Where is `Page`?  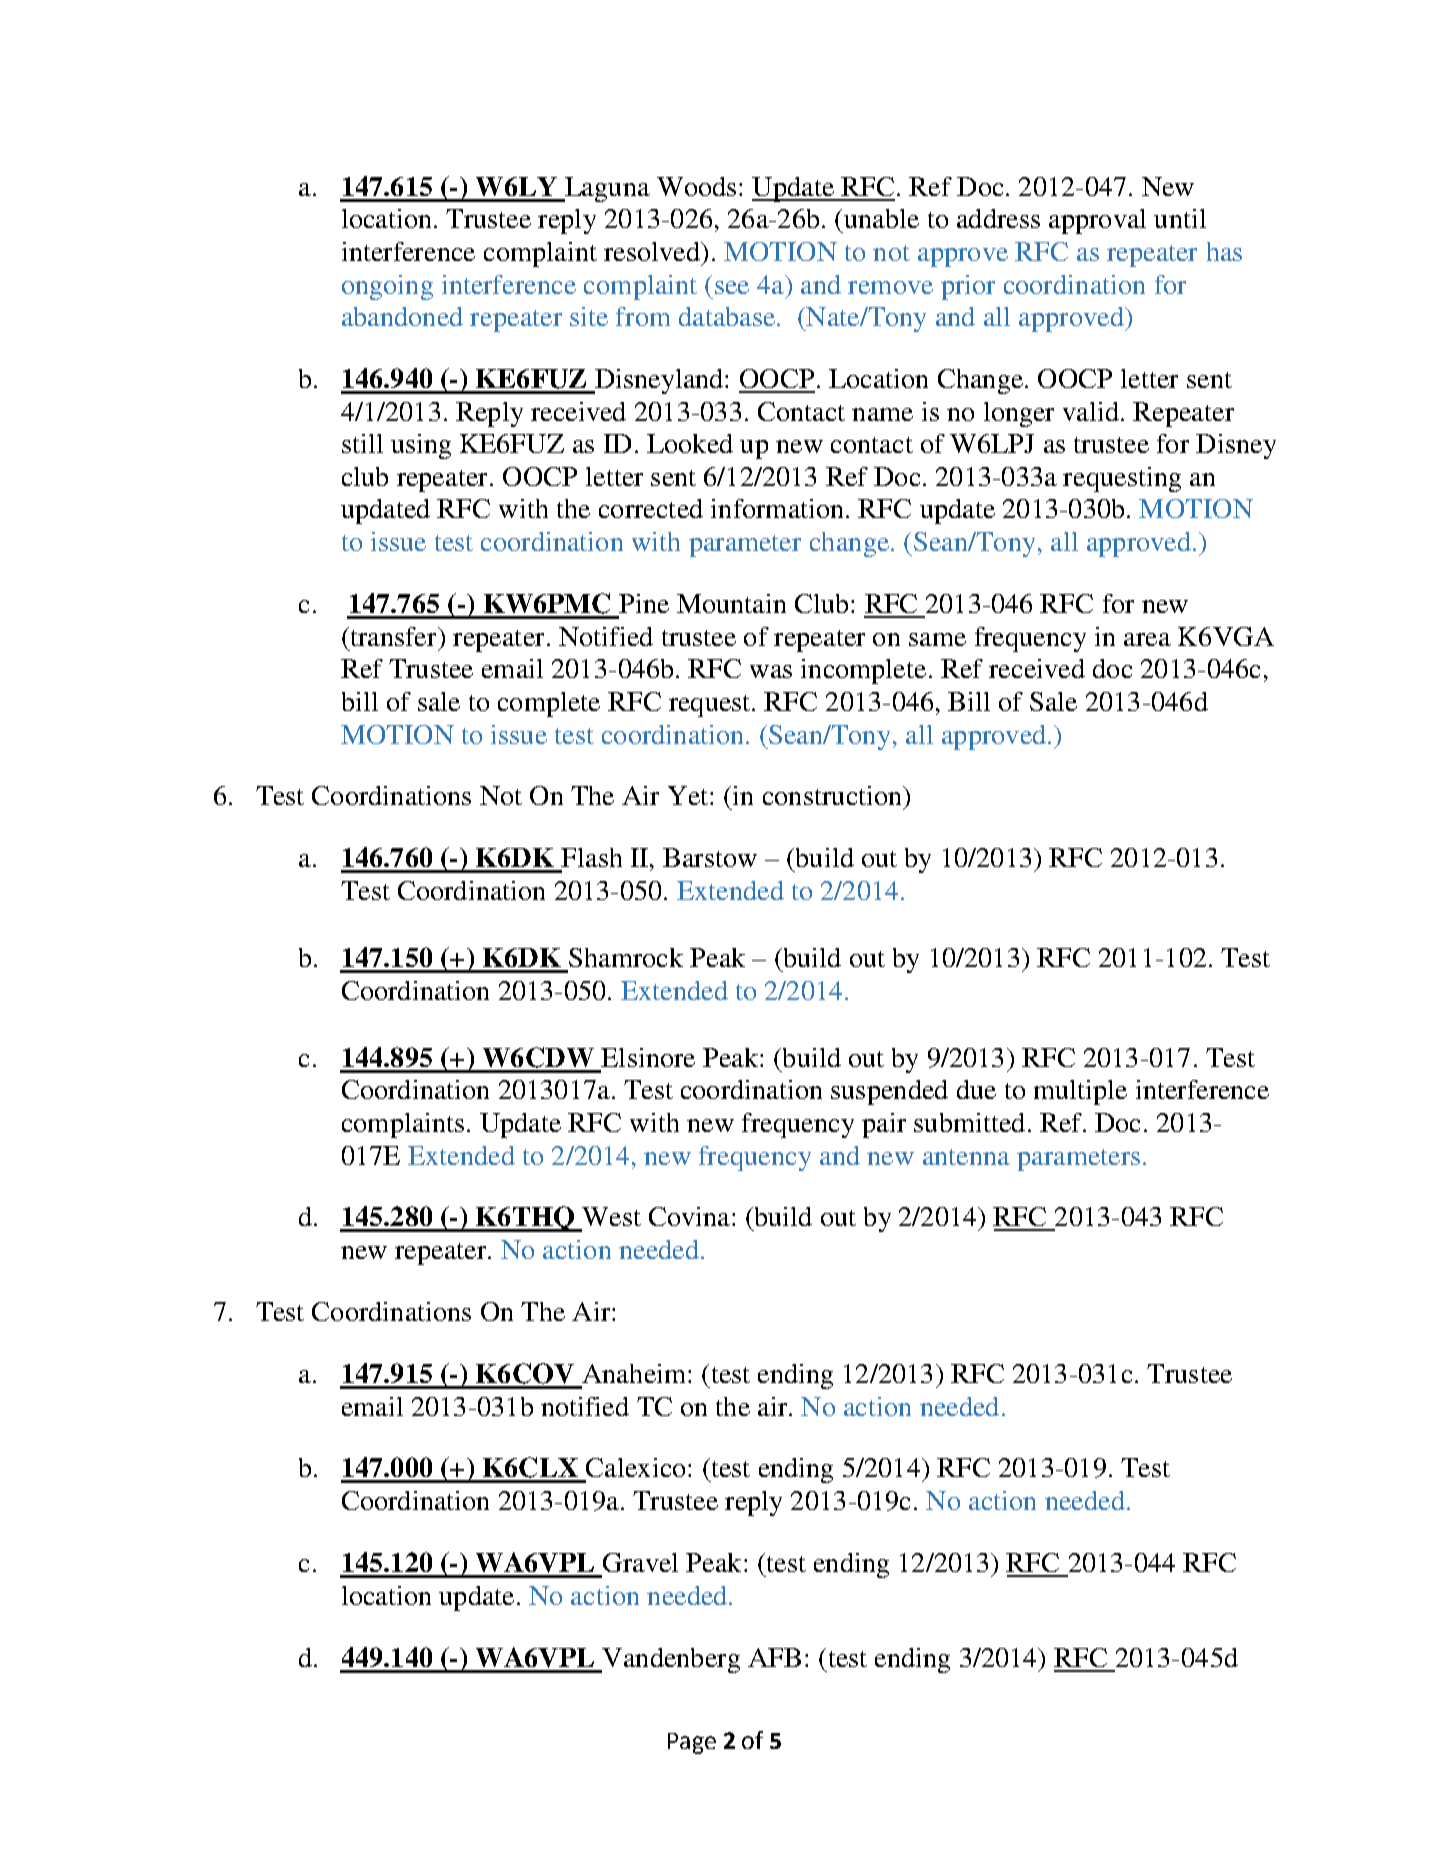
Page is located at coordinates (692, 1743).
